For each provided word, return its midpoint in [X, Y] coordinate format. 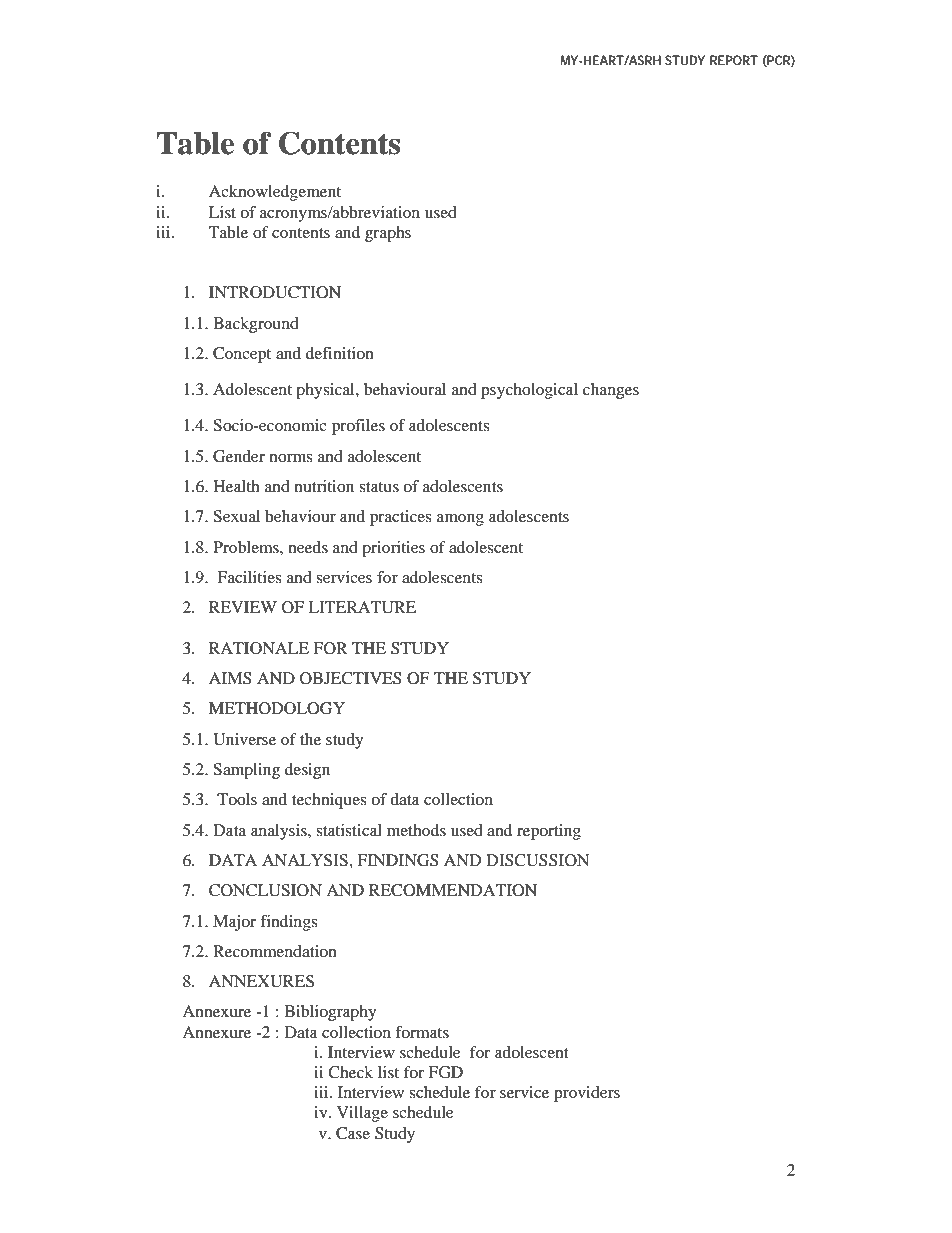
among [460, 520]
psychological [529, 391]
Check [350, 1072]
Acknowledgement [275, 193]
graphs [388, 234]
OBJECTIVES [351, 678]
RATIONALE [259, 648]
